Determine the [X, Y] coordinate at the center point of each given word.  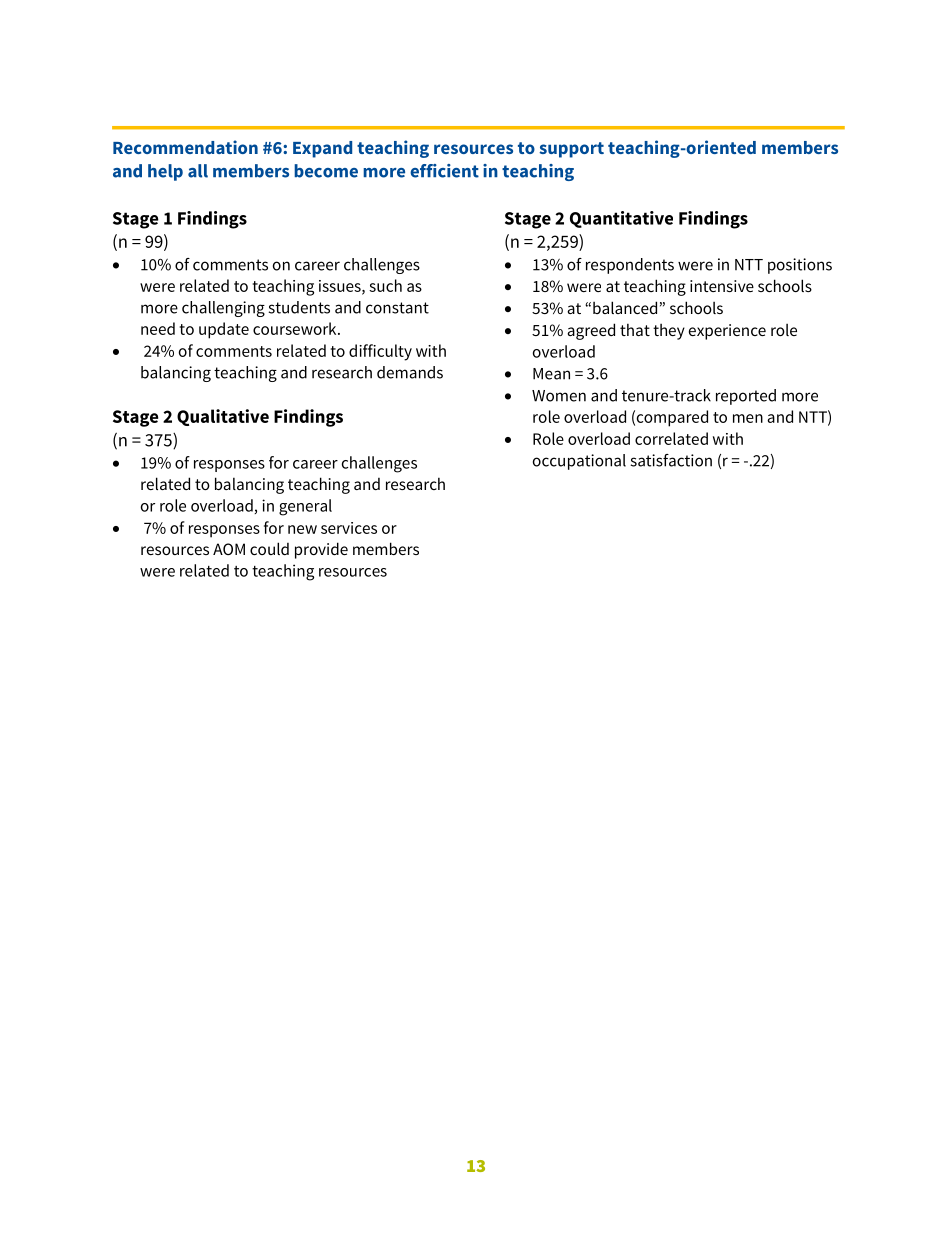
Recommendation [185, 147]
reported [746, 397]
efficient [444, 171]
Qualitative [223, 417]
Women [559, 396]
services [349, 528]
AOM [229, 549]
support [571, 150]
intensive [722, 286]
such [385, 285]
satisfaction [671, 460]
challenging [223, 309]
